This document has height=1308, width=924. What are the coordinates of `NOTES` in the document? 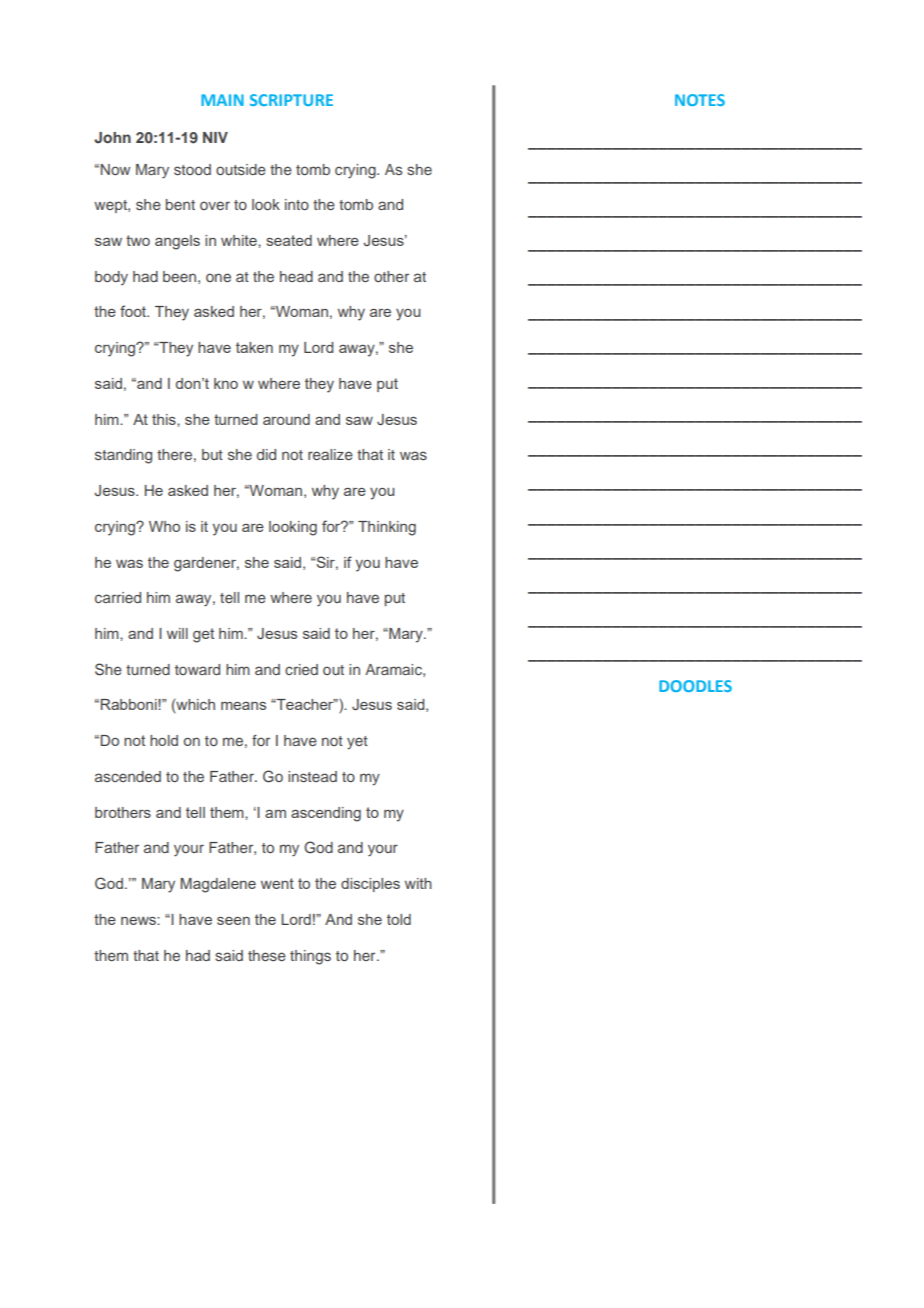 It's located at (700, 100).
